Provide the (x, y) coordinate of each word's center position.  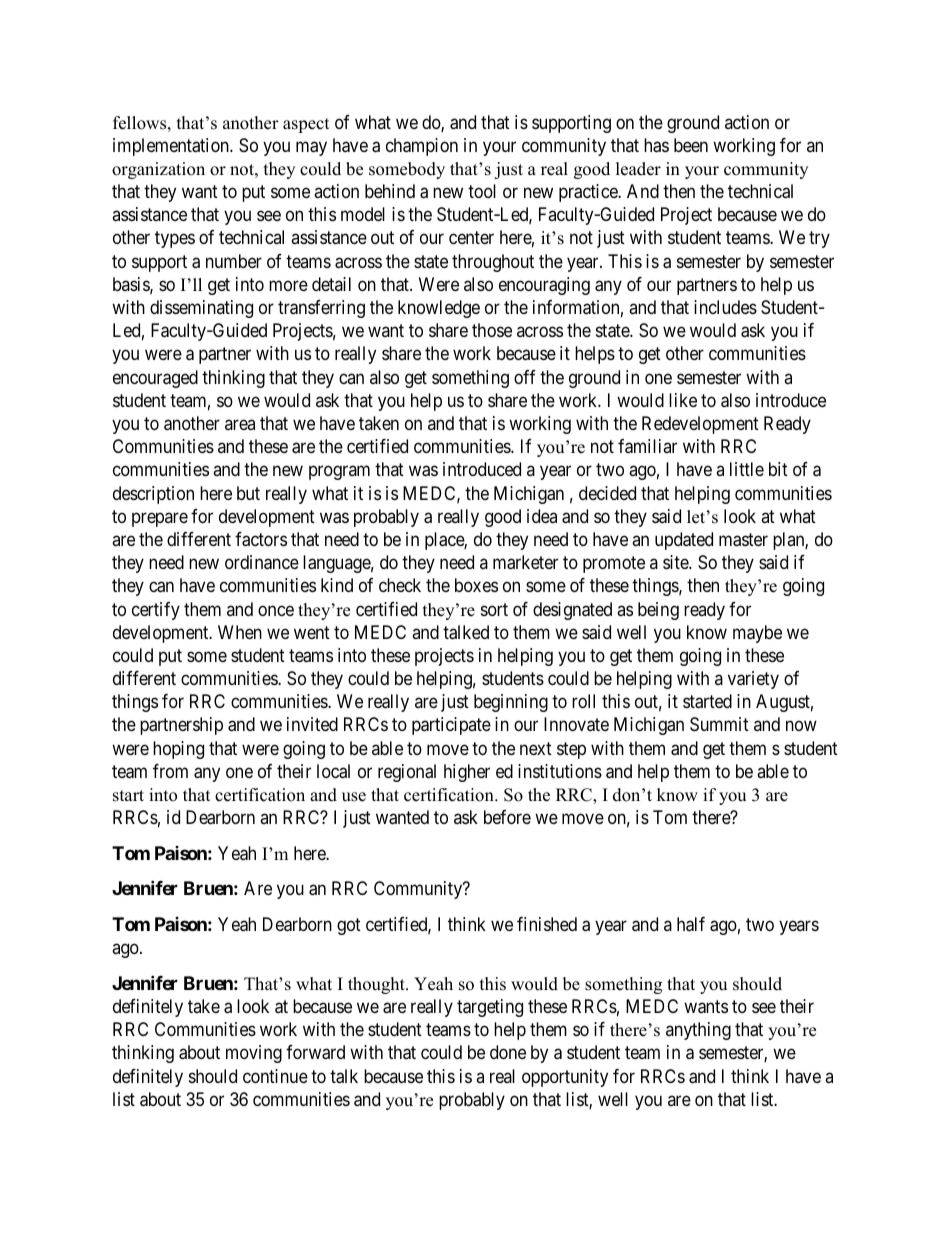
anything (698, 1031)
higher (467, 773)
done (508, 1052)
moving (254, 1054)
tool (482, 191)
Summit (719, 724)
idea (542, 516)
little (747, 469)
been (691, 145)
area (240, 424)
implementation (172, 147)
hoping (178, 750)
